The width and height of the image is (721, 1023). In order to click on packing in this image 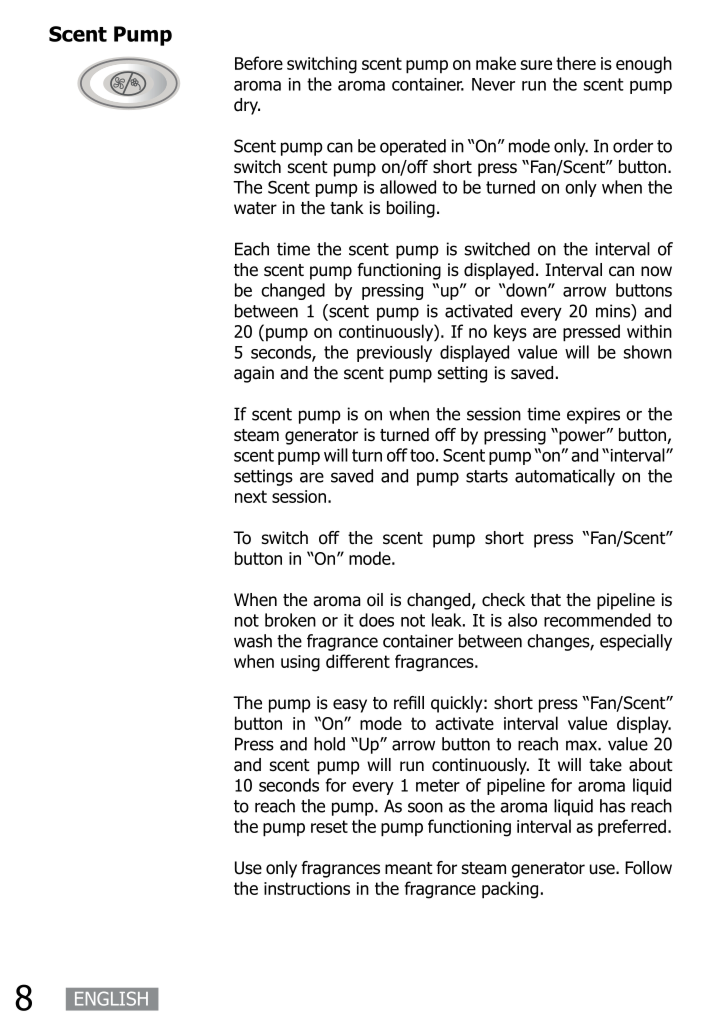, I will do `click(510, 890)`.
